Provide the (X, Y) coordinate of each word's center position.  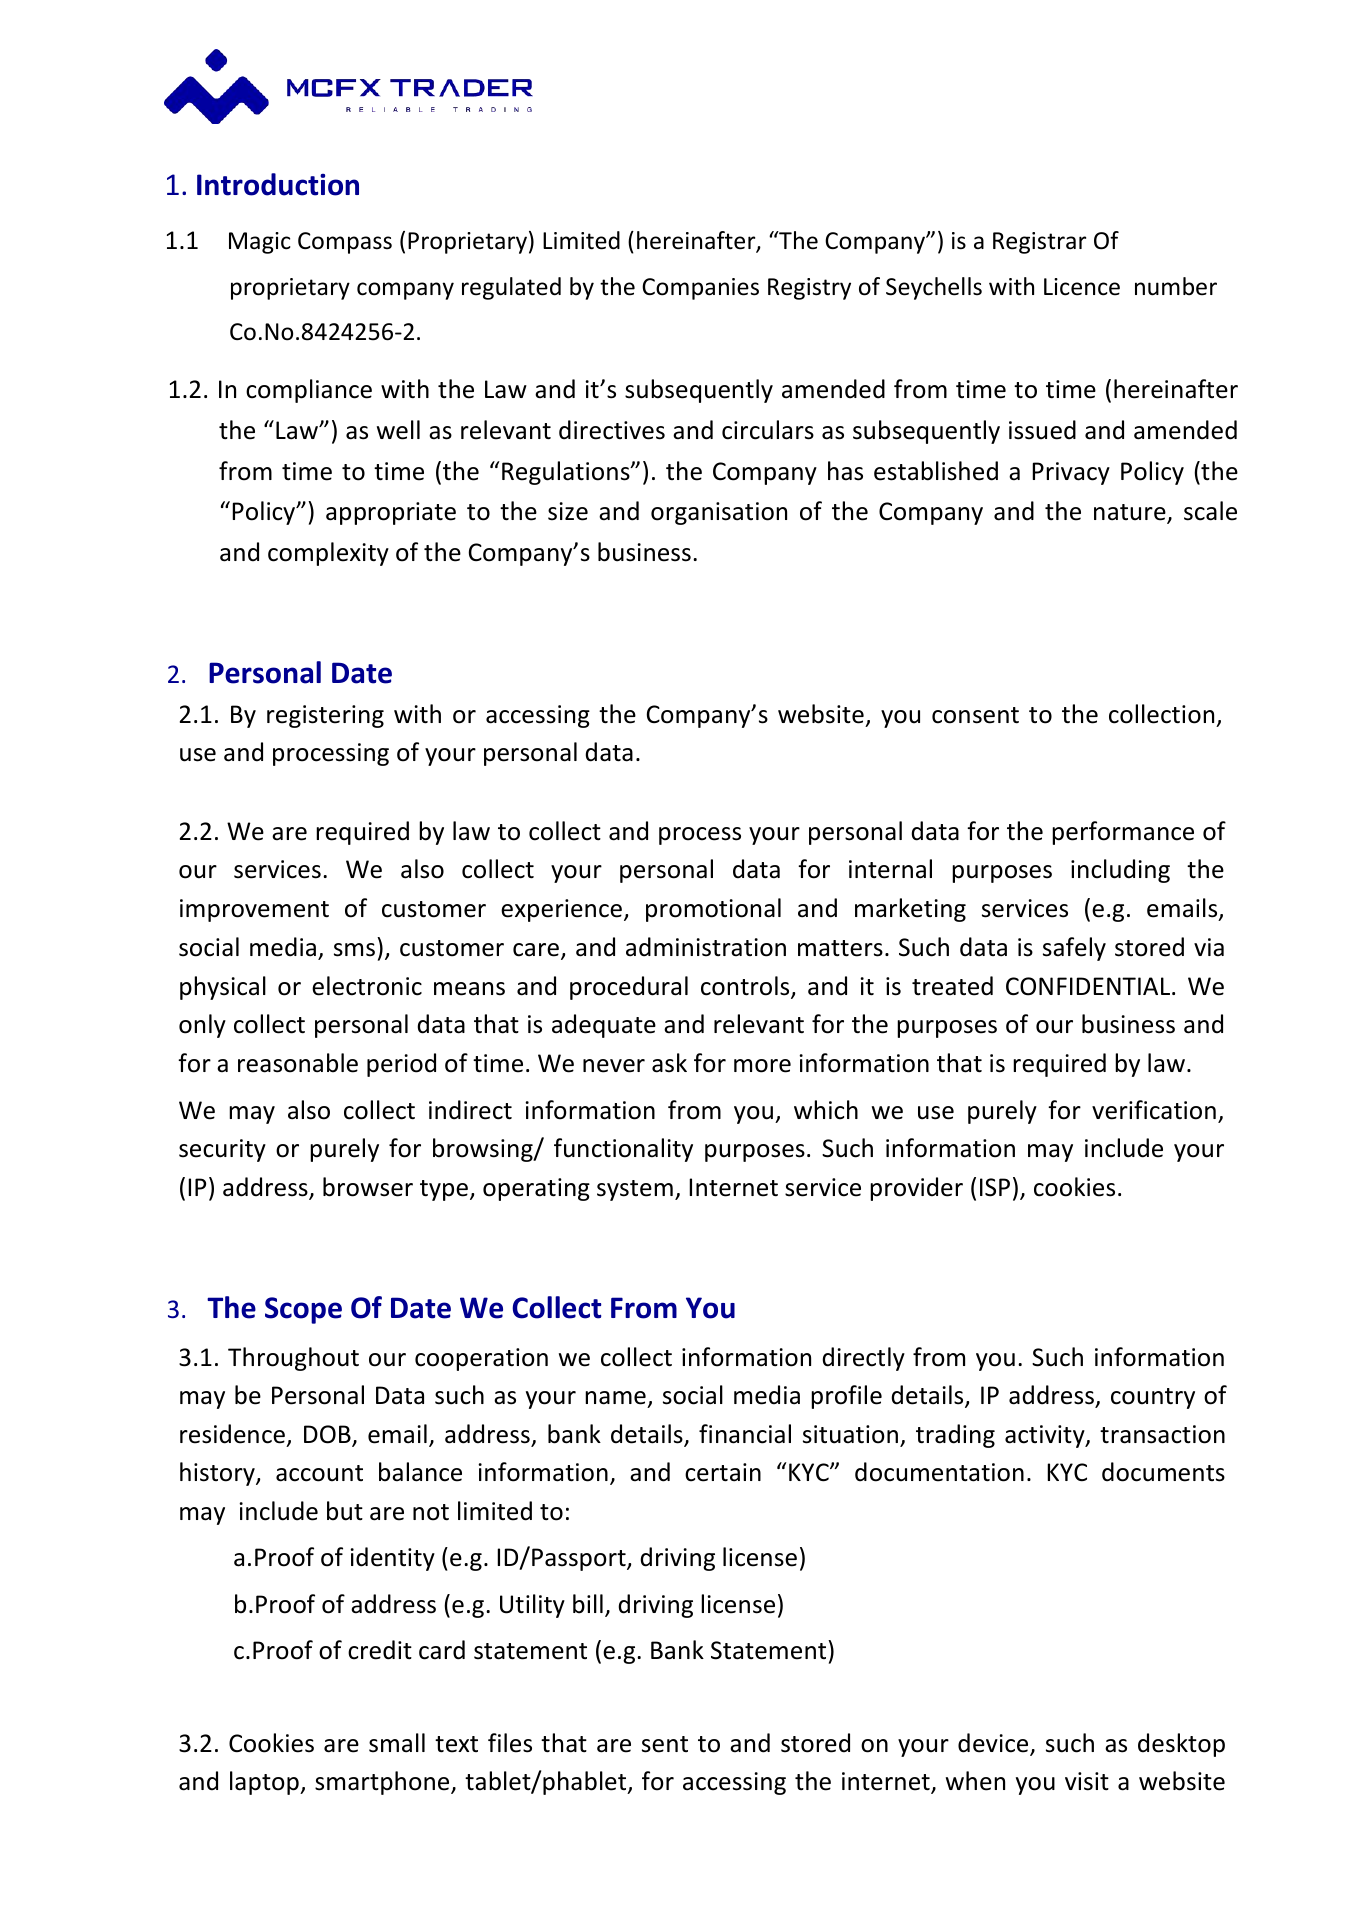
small (397, 1743)
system (635, 1190)
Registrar (1039, 243)
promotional (713, 910)
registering (325, 716)
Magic (260, 243)
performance (1123, 833)
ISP (995, 1187)
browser (368, 1187)
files (510, 1743)
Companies (700, 289)
